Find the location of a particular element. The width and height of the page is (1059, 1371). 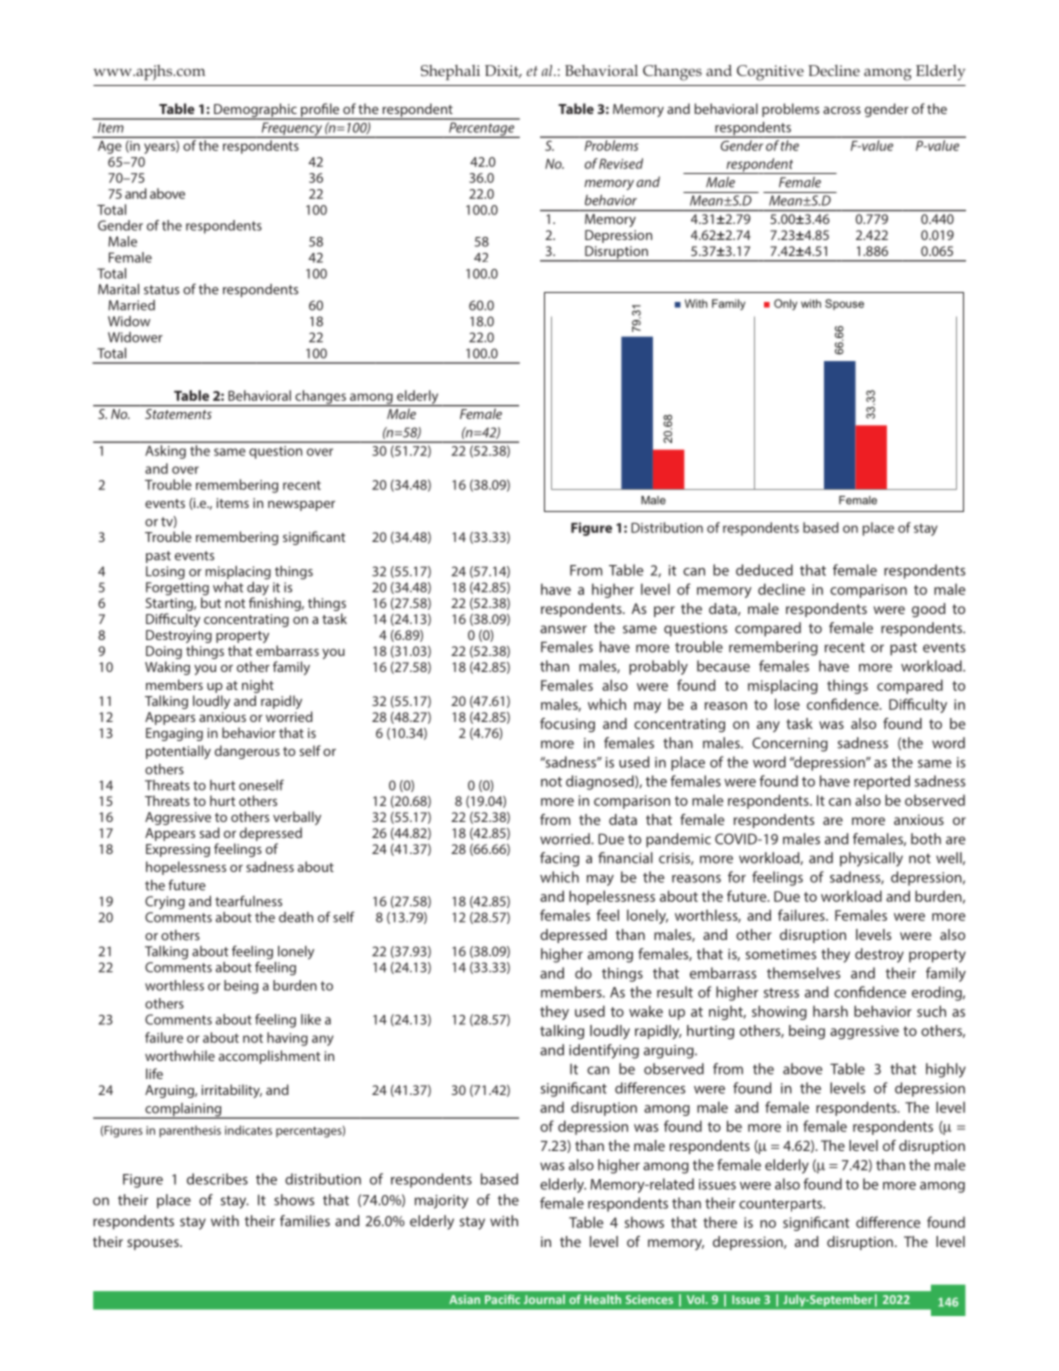

death is located at coordinates (296, 917).
